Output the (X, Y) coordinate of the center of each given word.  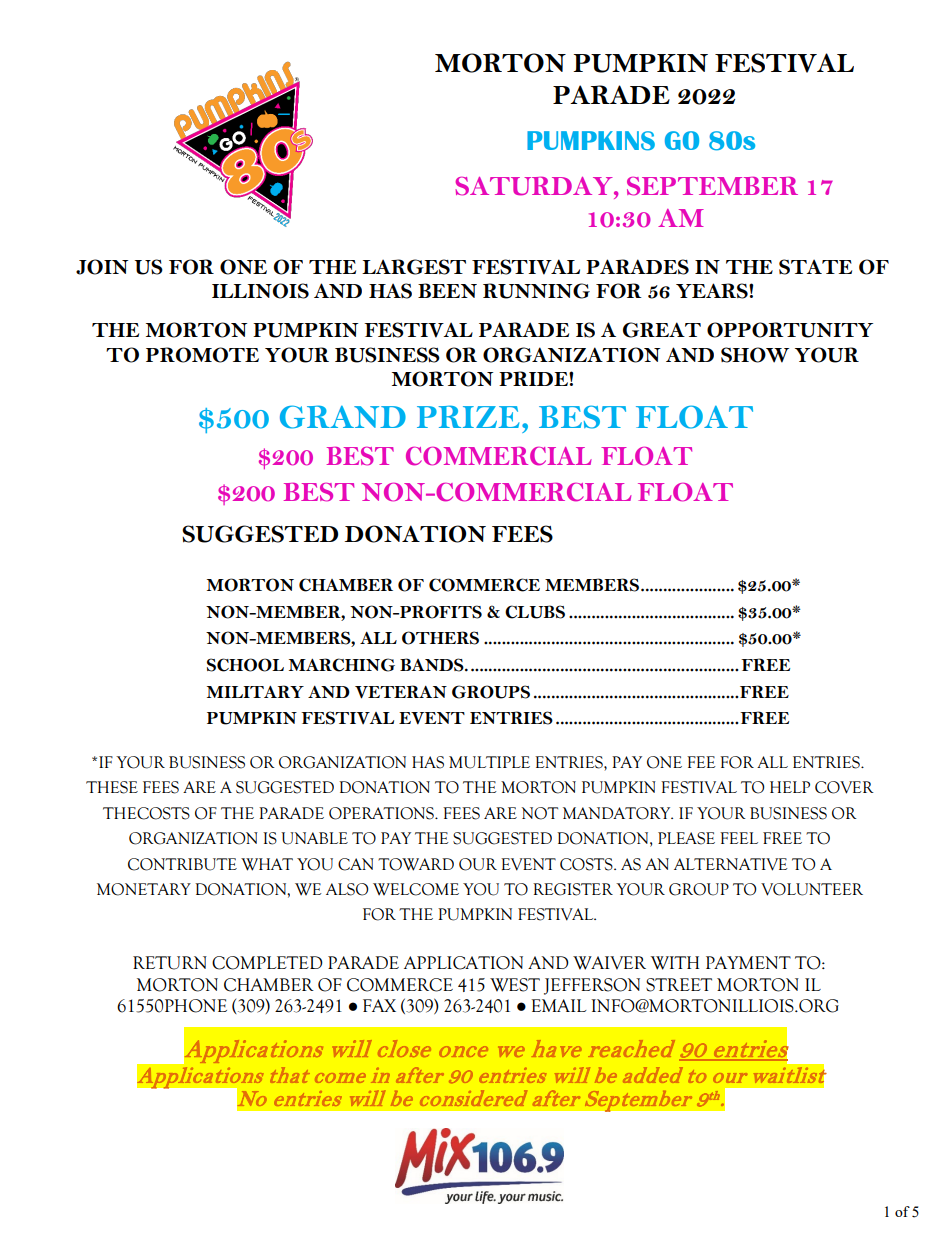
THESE (112, 787)
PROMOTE (202, 355)
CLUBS (535, 612)
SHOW (755, 355)
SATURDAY (535, 186)
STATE (815, 267)
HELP (790, 787)
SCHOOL (245, 665)
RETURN (170, 963)
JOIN (102, 267)
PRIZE (468, 416)
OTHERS (440, 638)
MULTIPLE (489, 762)
